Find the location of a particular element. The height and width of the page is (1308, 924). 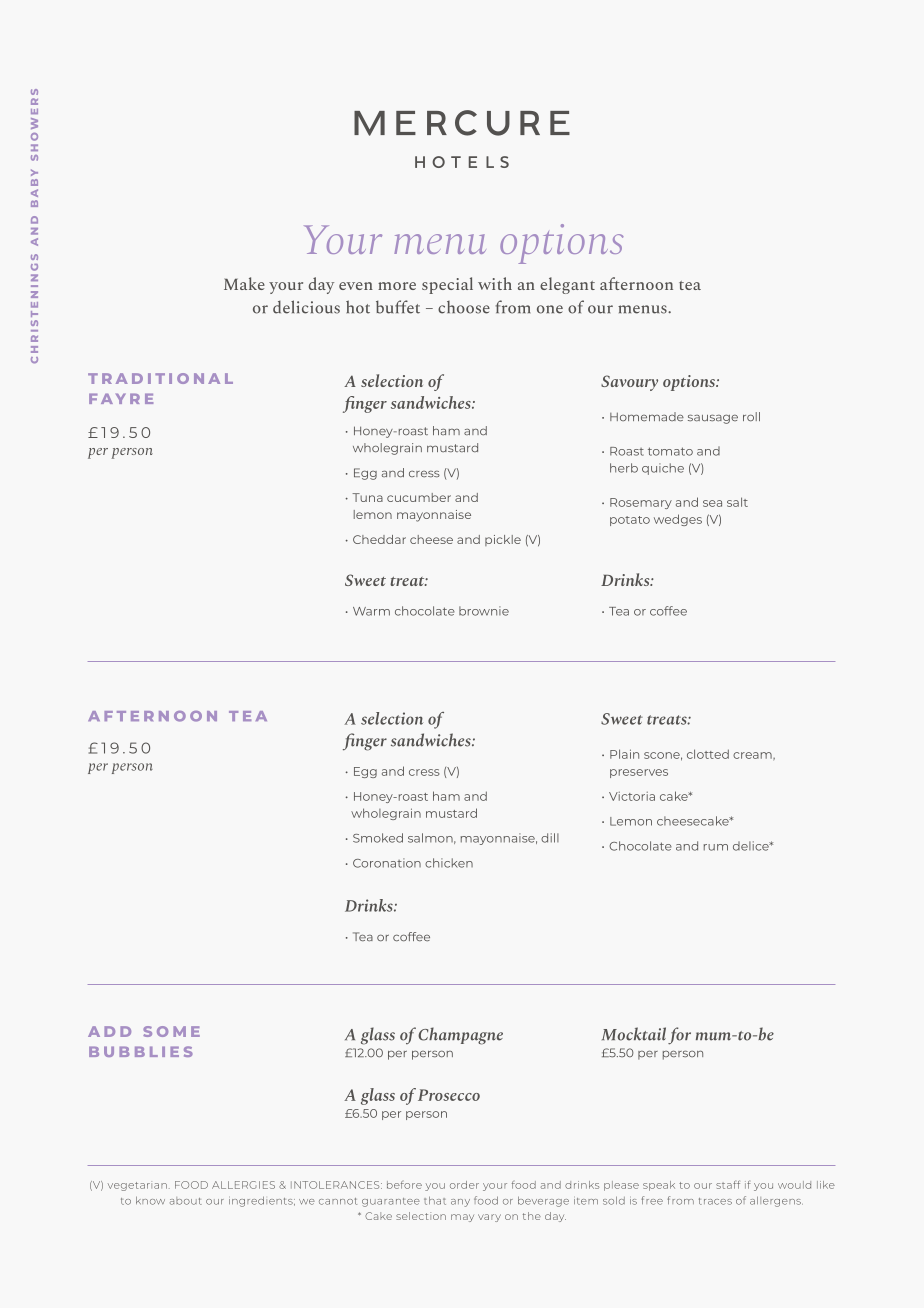

ALLERGIES is located at coordinates (243, 1185).
